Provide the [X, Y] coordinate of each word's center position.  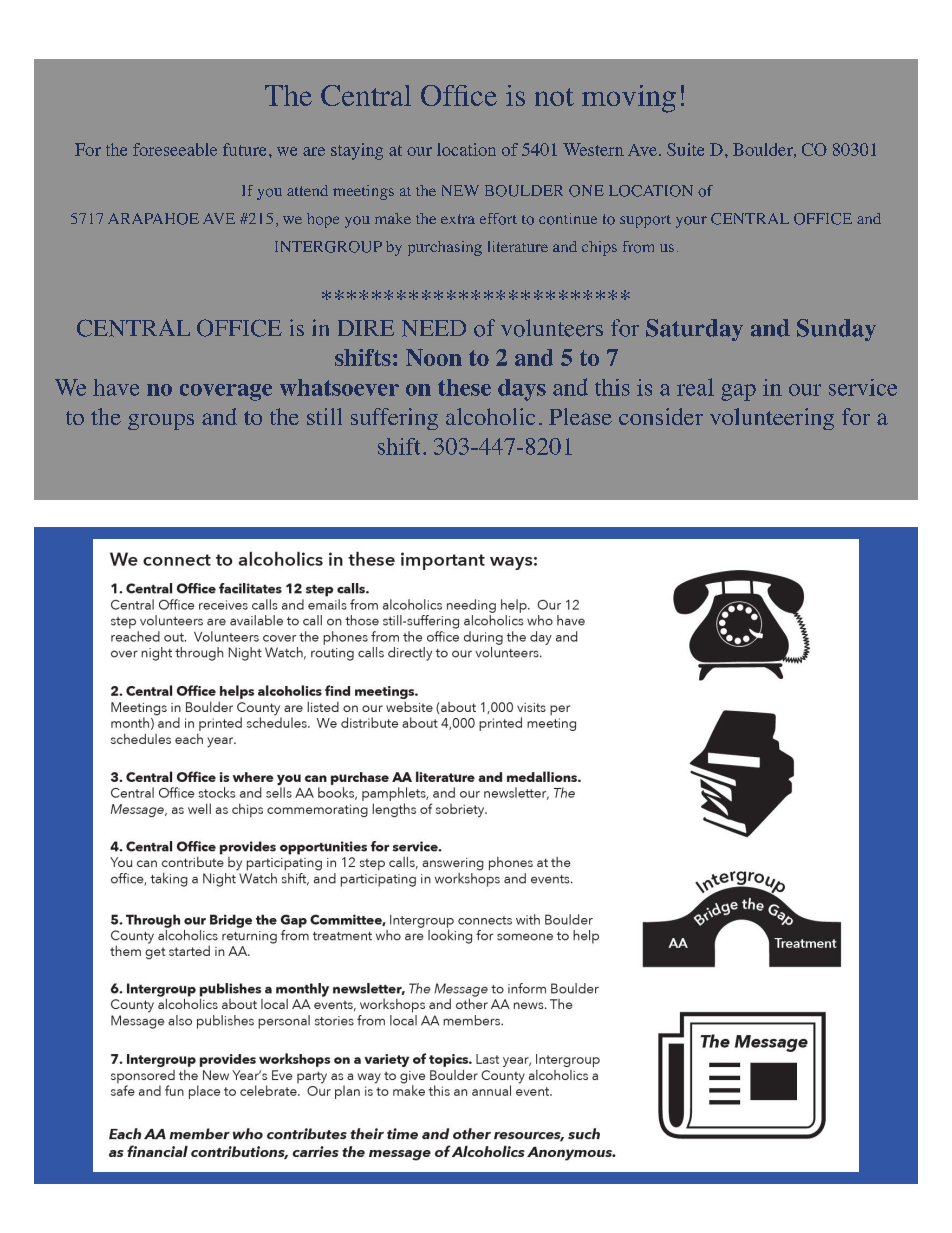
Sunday [836, 330]
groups [161, 422]
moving [629, 99]
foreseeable [175, 149]
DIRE [366, 328]
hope [323, 220]
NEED [434, 328]
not [554, 97]
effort [498, 219]
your [691, 222]
